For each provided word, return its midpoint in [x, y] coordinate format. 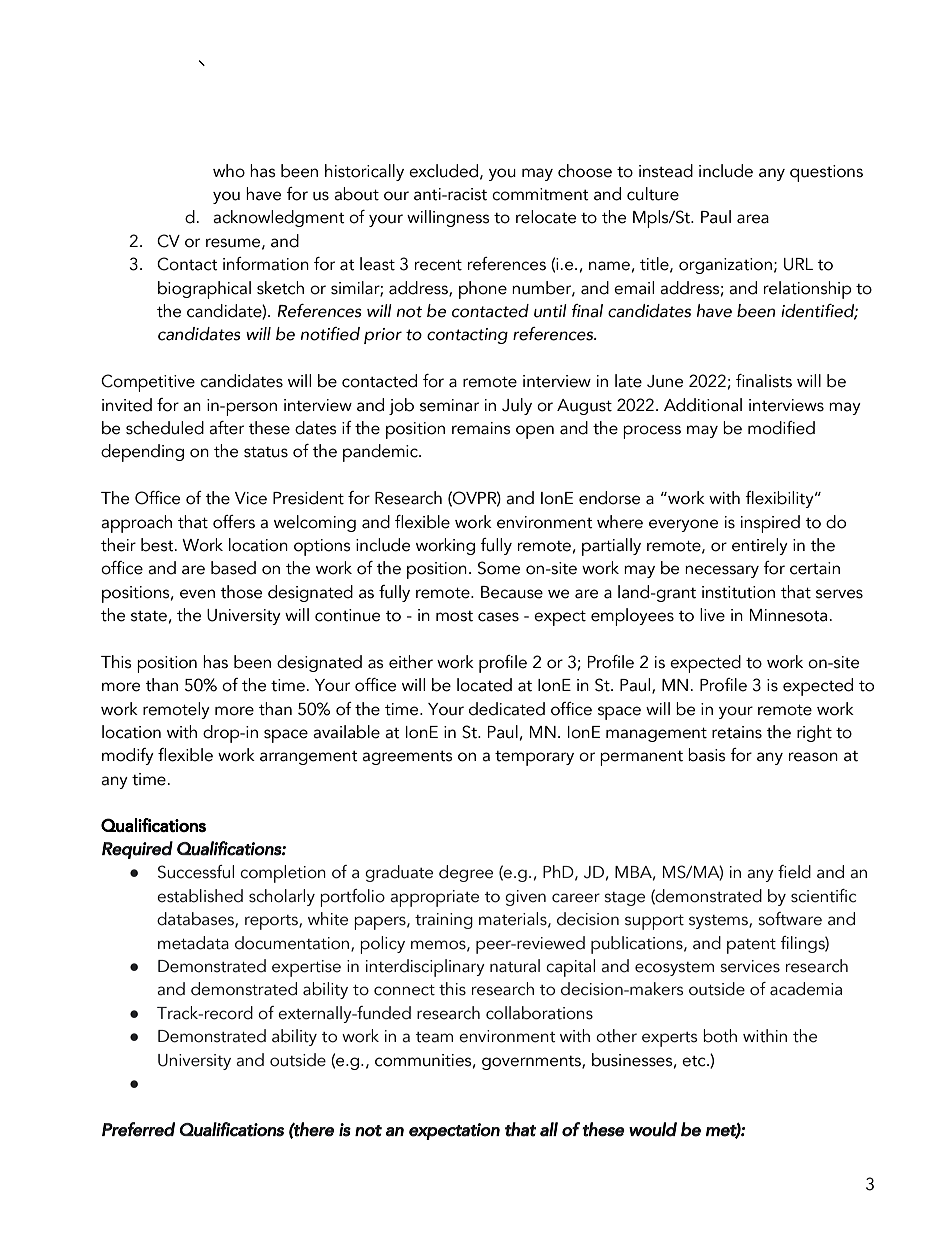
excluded [443, 171]
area [753, 219]
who [229, 171]
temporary [534, 758]
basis [707, 755]
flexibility [780, 499]
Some [499, 568]
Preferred [138, 1129]
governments [532, 1063]
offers [234, 522]
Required [137, 850]
